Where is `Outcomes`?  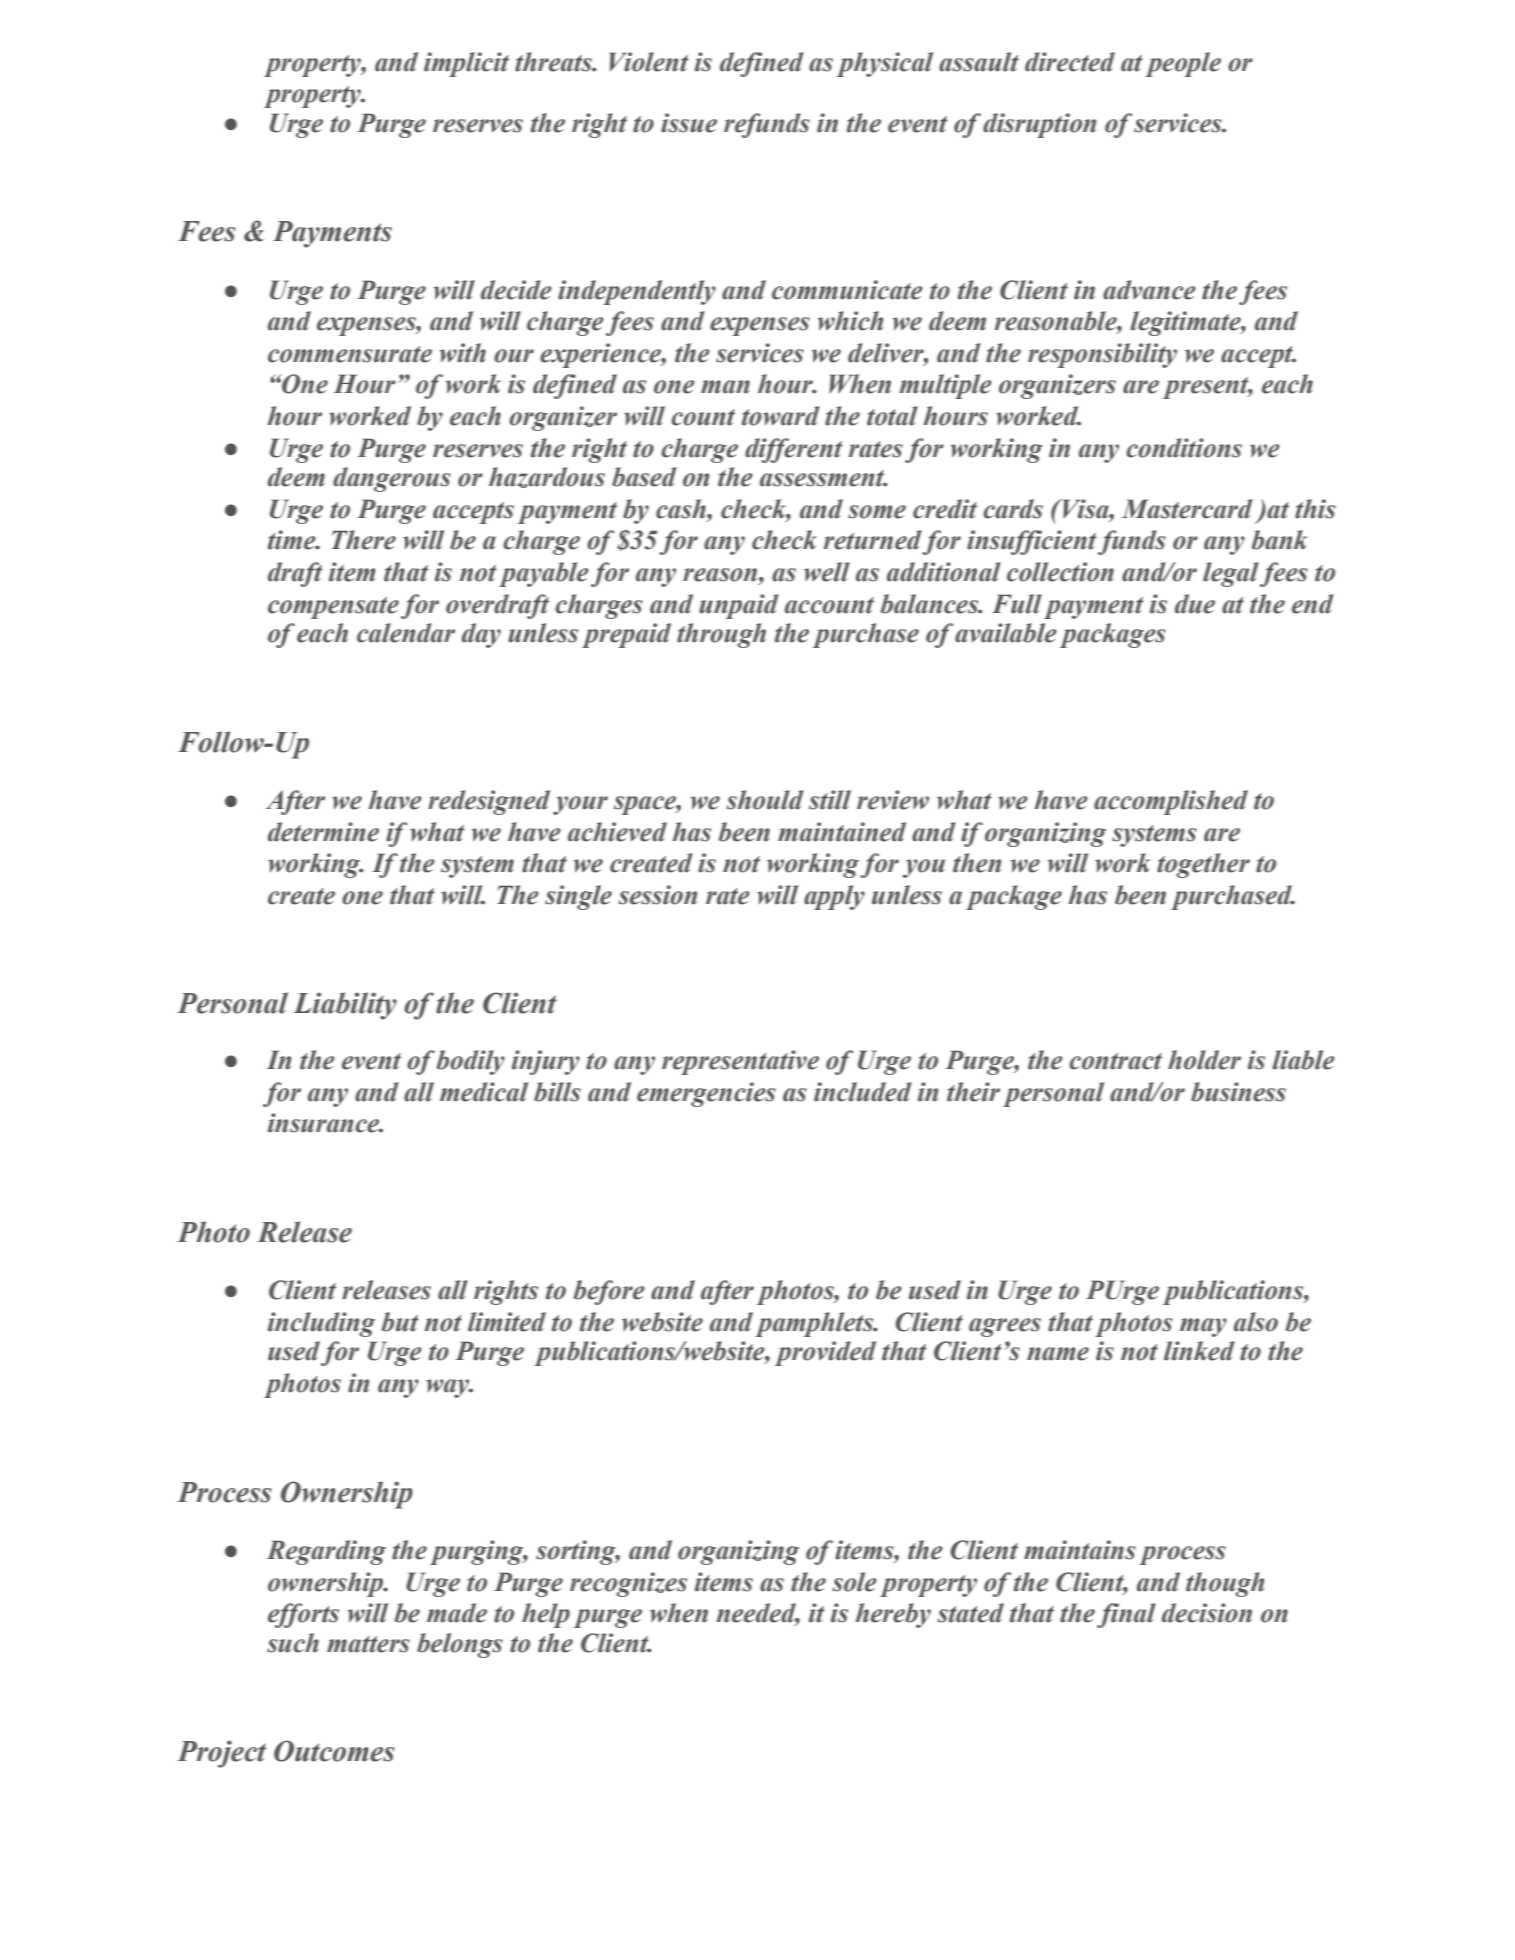 Outcomes is located at coordinates (334, 1751).
